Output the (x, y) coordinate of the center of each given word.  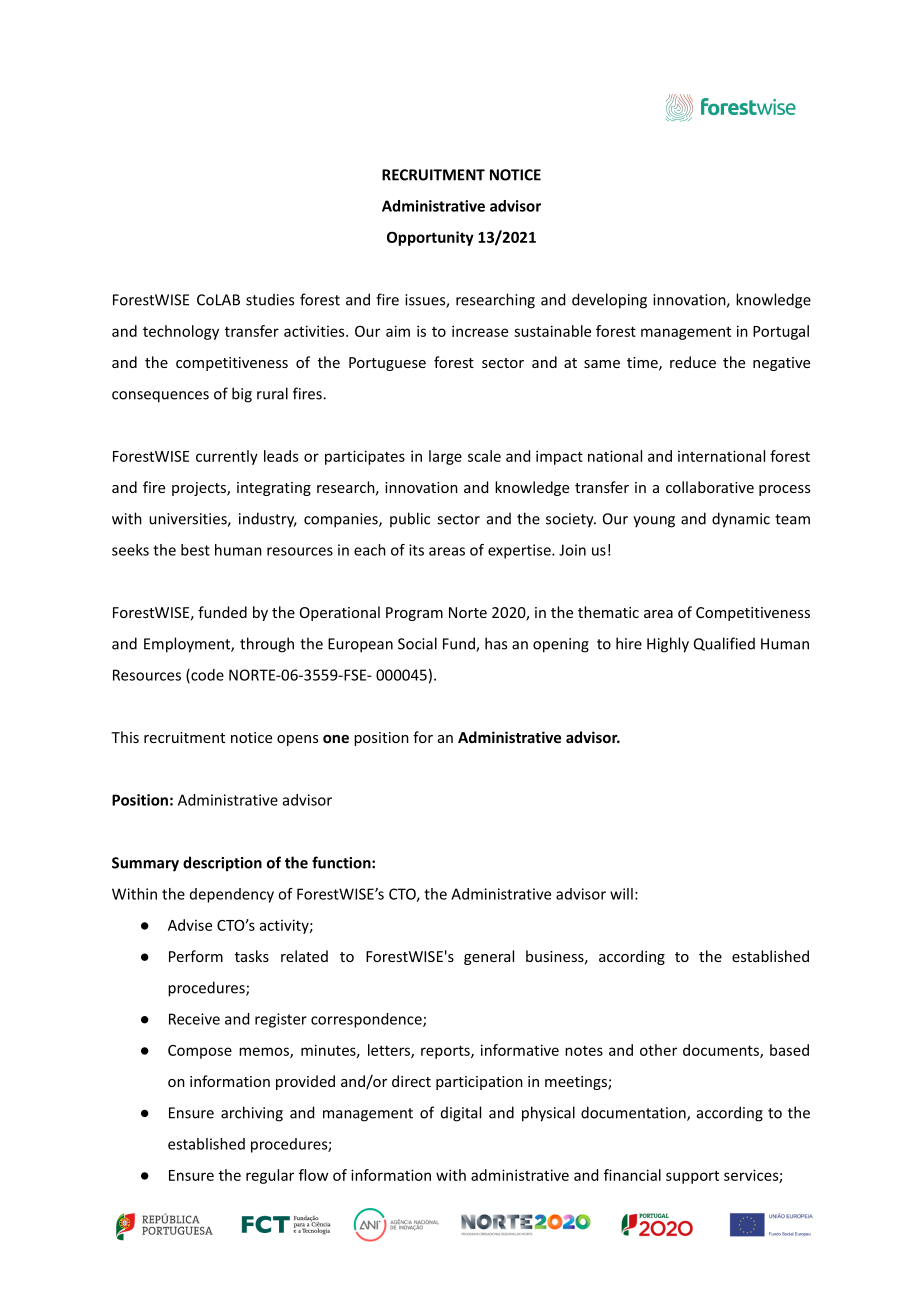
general (489, 957)
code (206, 676)
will (621, 894)
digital (461, 1114)
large (445, 457)
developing (609, 301)
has (496, 643)
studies (270, 299)
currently (227, 457)
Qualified (724, 644)
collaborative (710, 487)
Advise (190, 925)
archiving (252, 1114)
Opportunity (430, 238)
